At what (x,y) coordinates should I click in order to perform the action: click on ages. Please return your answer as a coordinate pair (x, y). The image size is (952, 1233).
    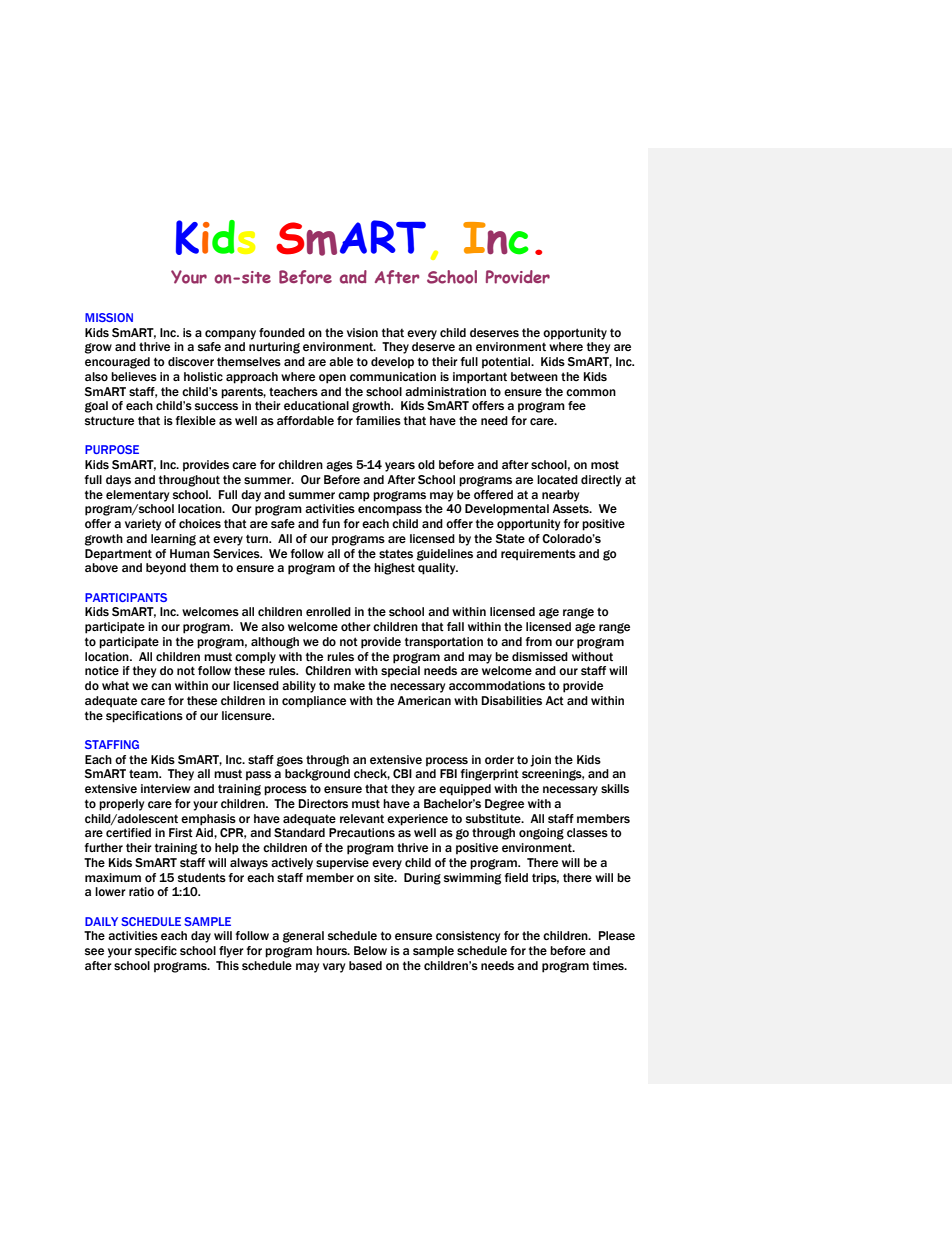
    Looking at the image, I should click on (339, 466).
